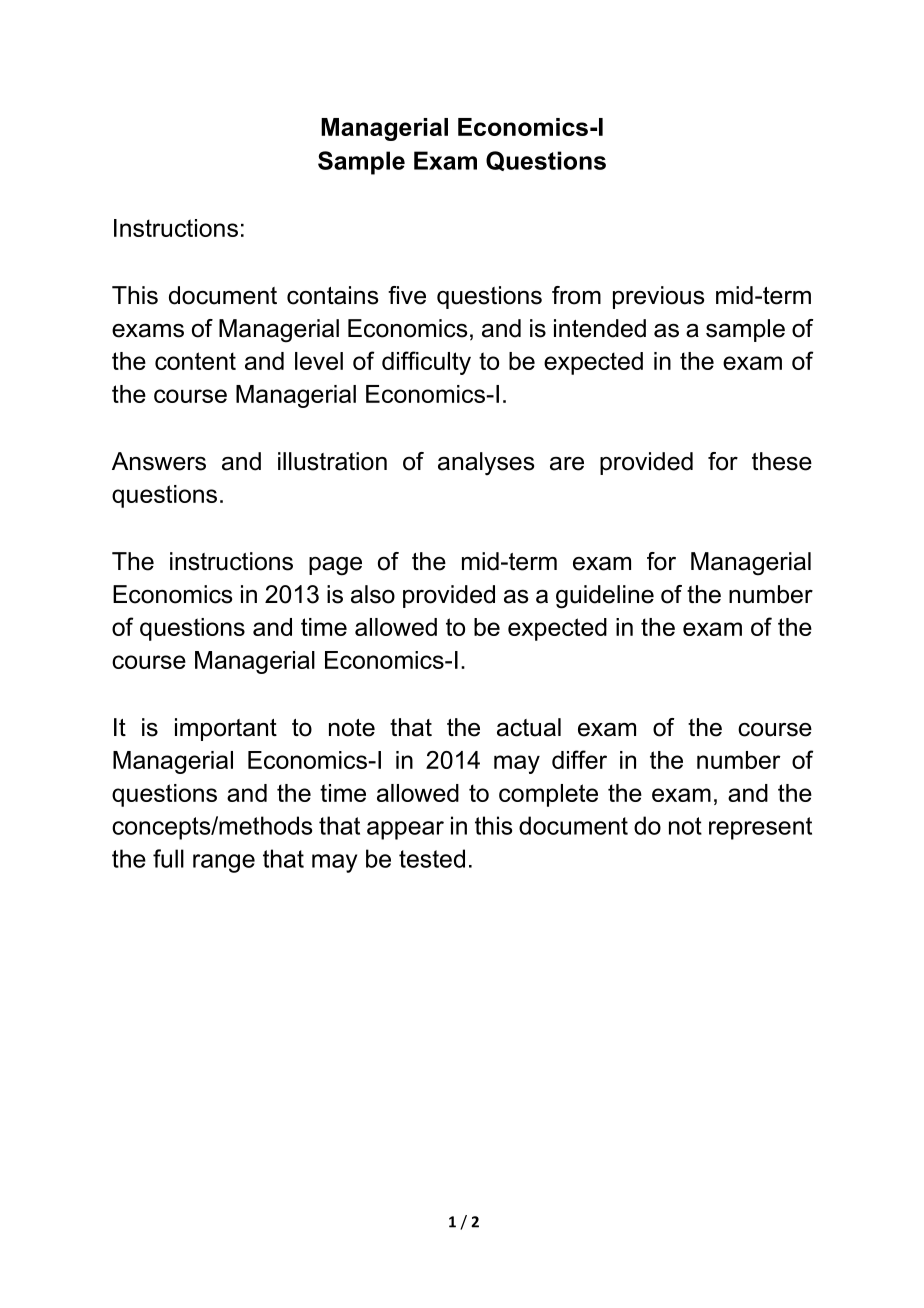 The height and width of the document is (1308, 924). I want to click on guideline, so click(605, 597).
